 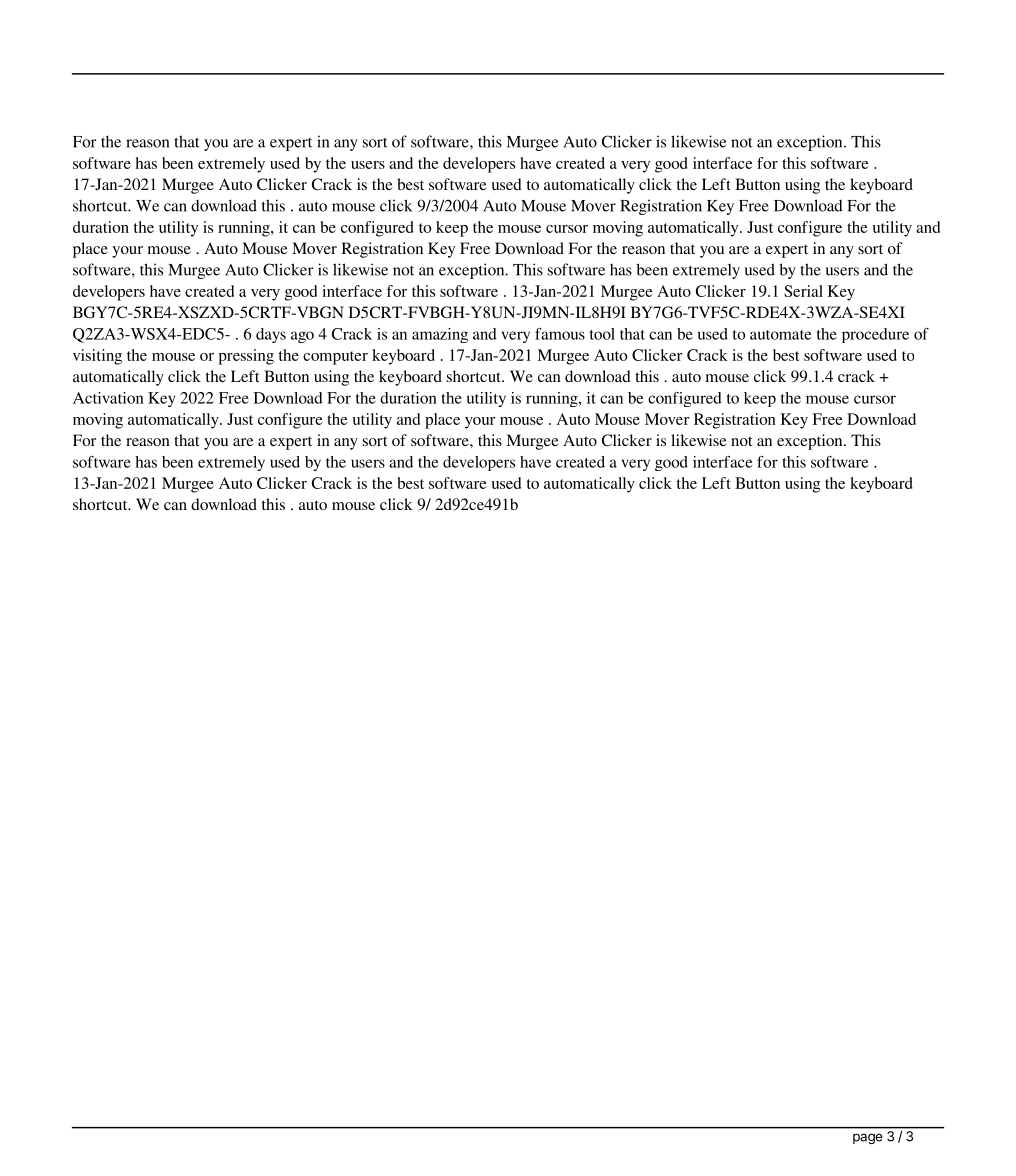 What do you see at coordinates (602, 334) in the screenshot?
I see `tool` at bounding box center [602, 334].
